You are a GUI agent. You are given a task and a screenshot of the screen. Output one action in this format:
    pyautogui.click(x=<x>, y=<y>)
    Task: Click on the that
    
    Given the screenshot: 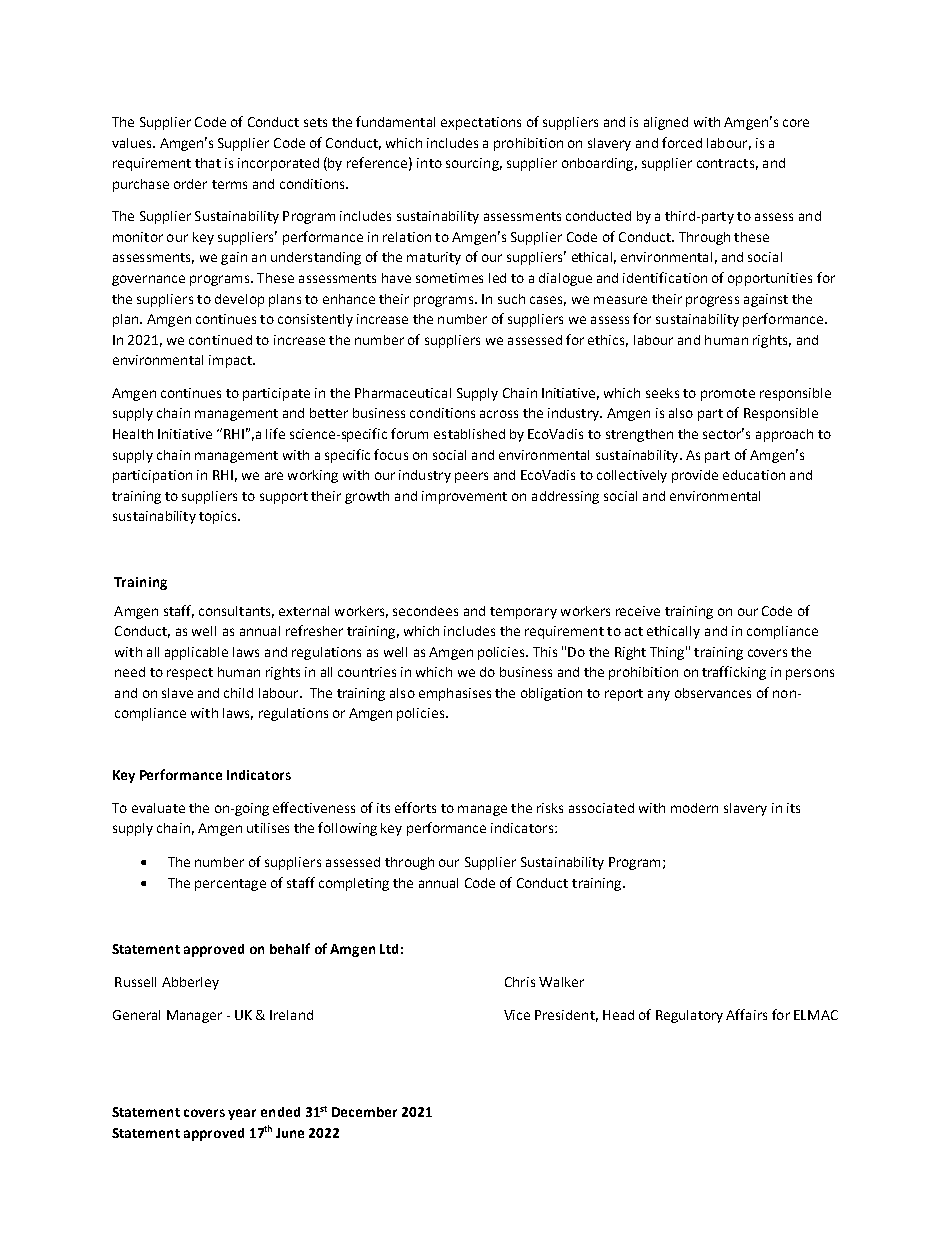 What is the action you would take?
    pyautogui.click(x=208, y=163)
